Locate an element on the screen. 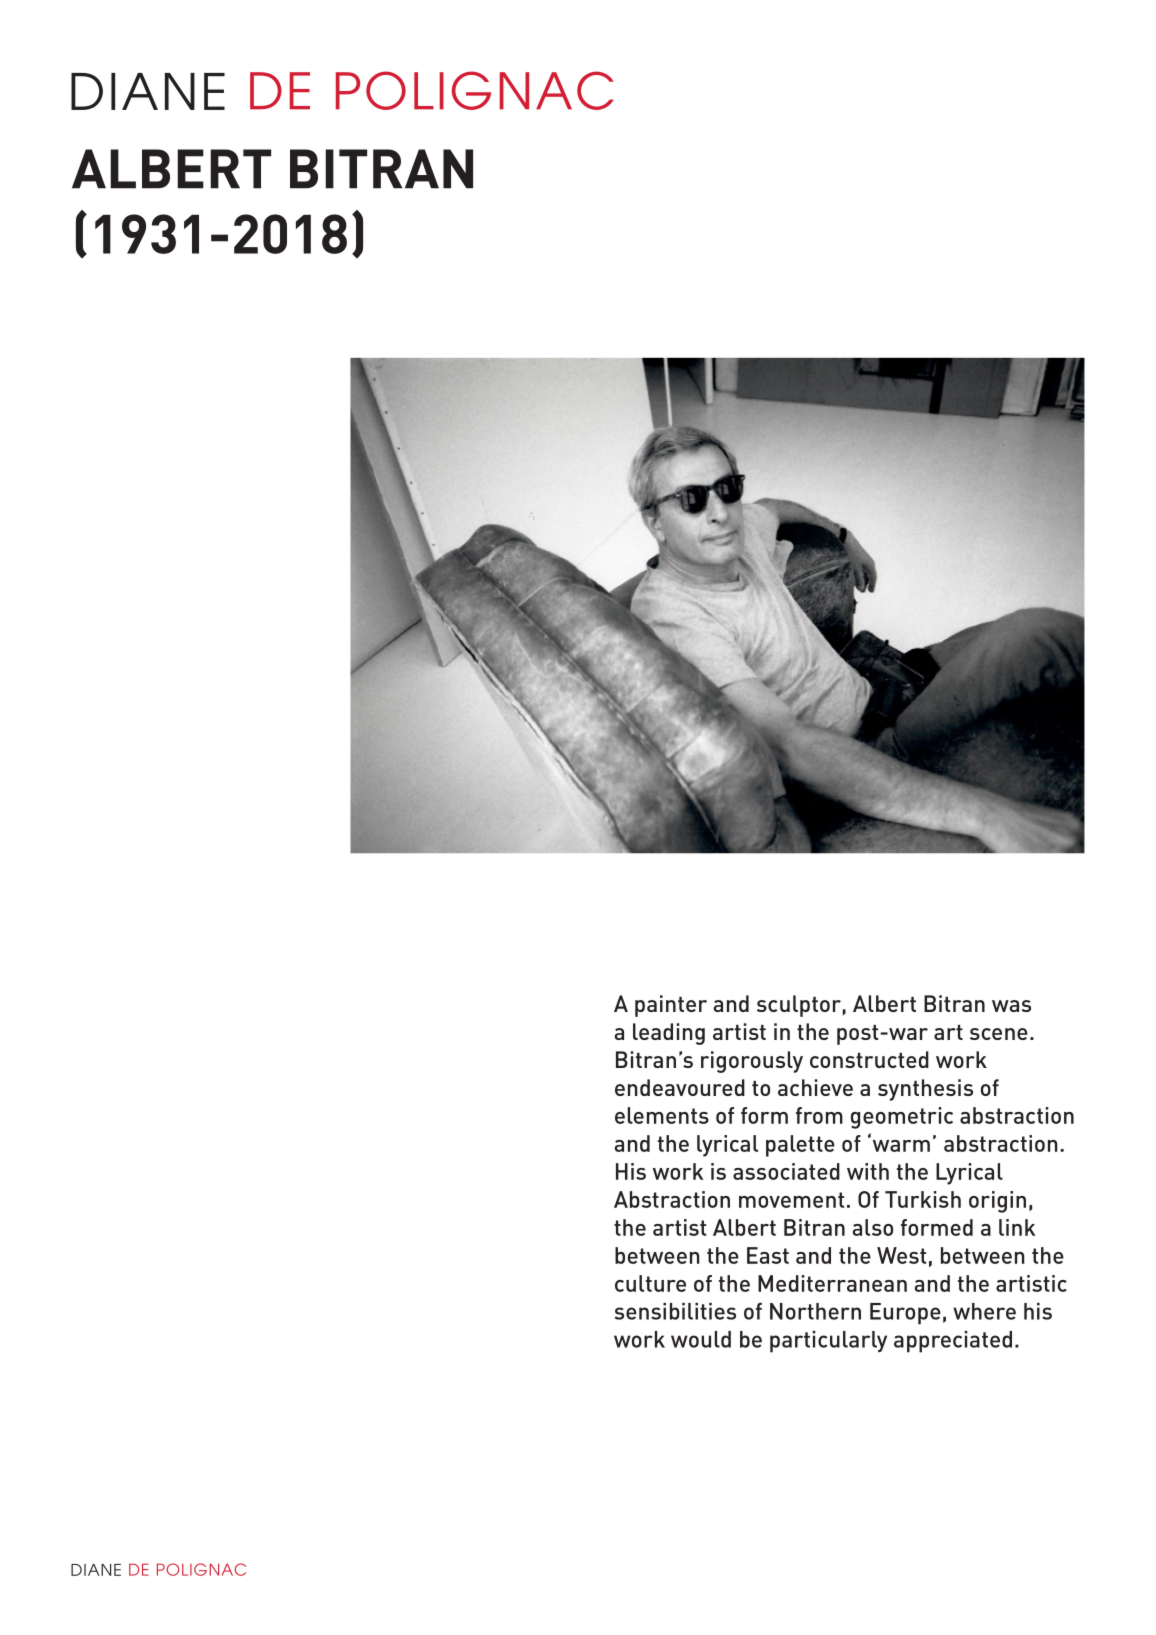 The image size is (1156, 1635). elements is located at coordinates (662, 1115).
